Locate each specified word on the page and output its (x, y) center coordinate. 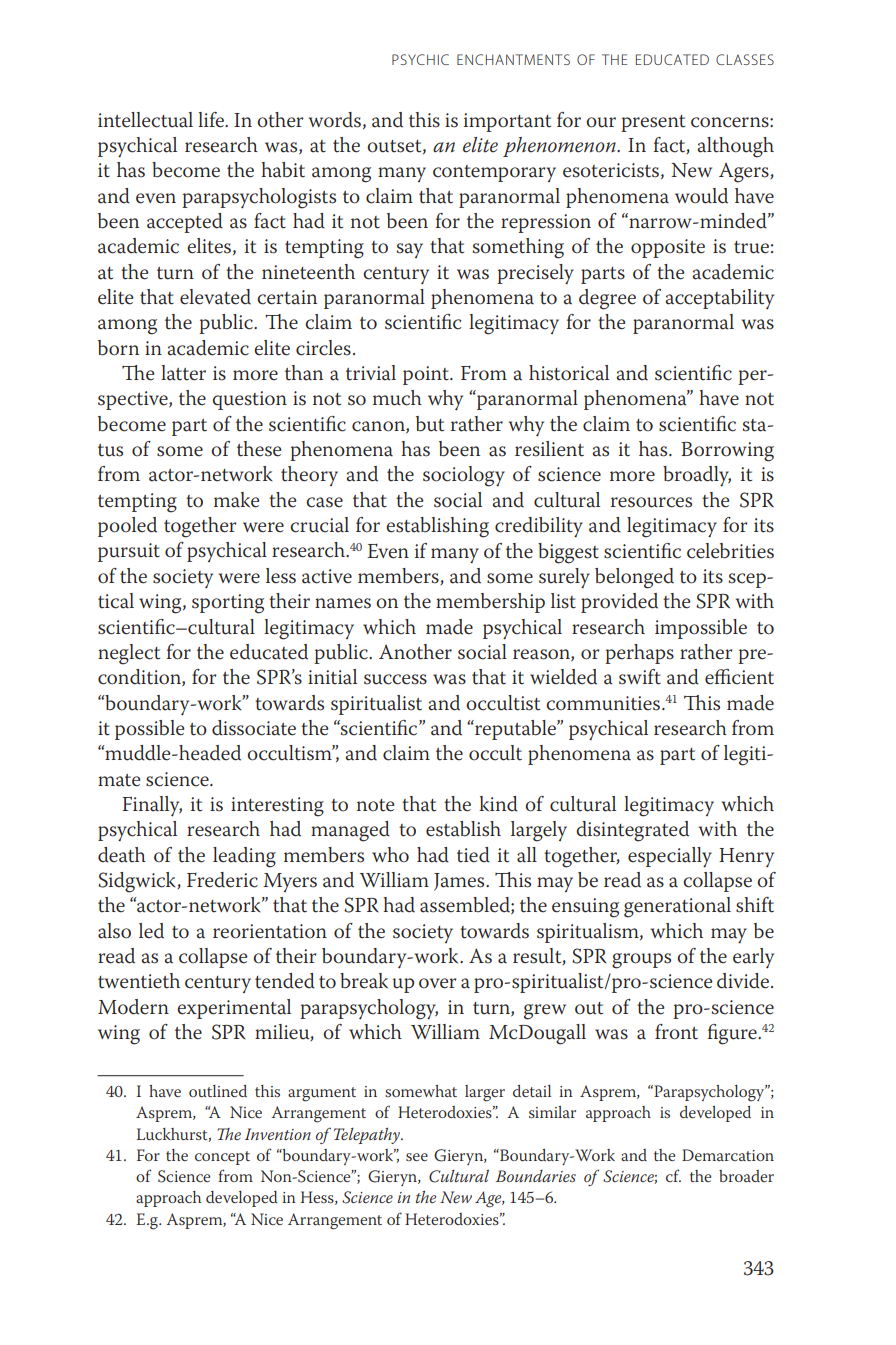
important (507, 122)
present (653, 123)
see (417, 1157)
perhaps (639, 654)
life (212, 120)
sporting (228, 604)
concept (222, 1158)
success (395, 679)
